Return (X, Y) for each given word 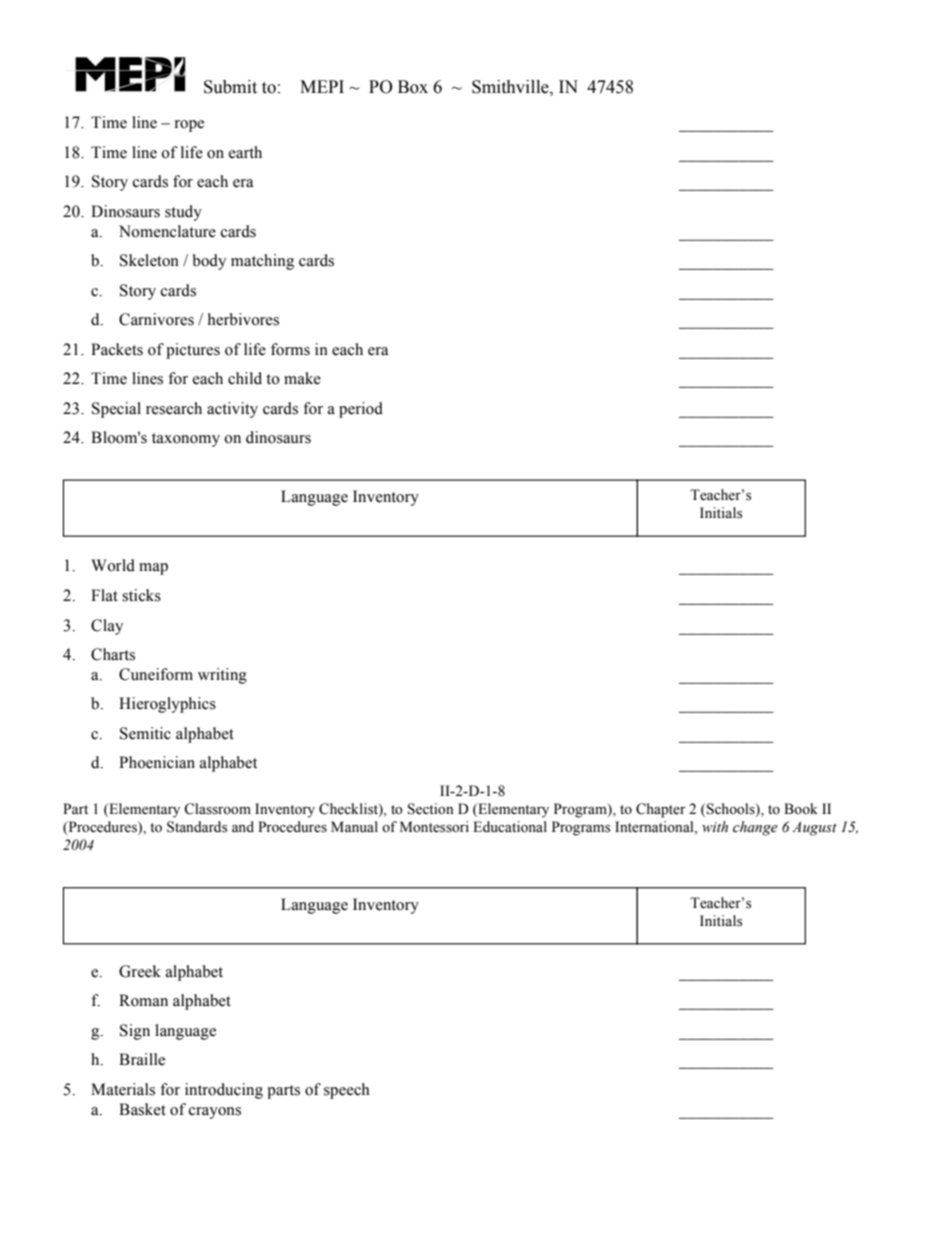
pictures (193, 351)
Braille (142, 1059)
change (755, 828)
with (715, 826)
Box (413, 87)
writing (222, 676)
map (153, 569)
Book (801, 808)
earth (245, 152)
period (361, 410)
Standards (197, 827)
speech (347, 1091)
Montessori (434, 827)
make (302, 378)
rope (189, 126)
